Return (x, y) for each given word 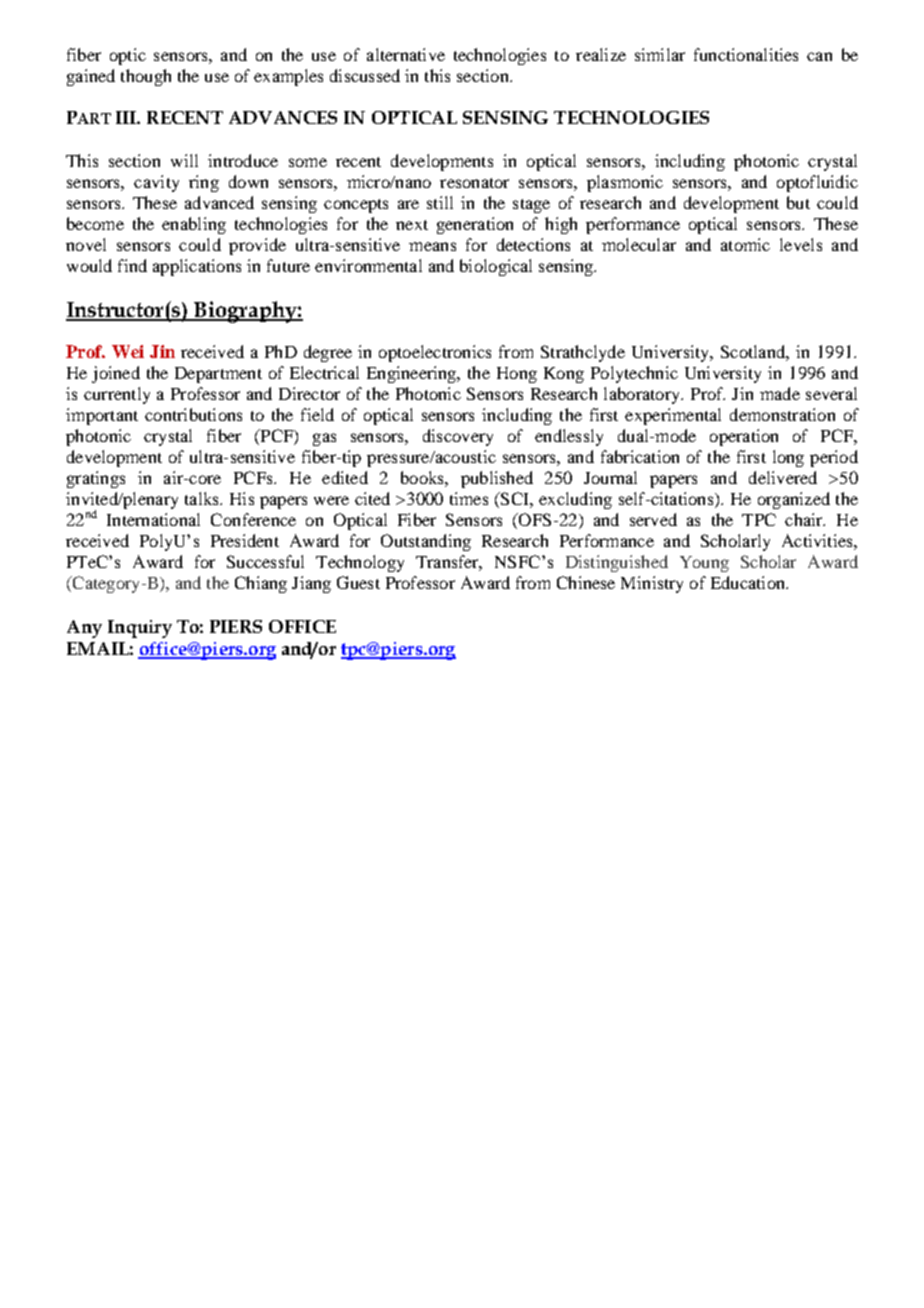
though (146, 77)
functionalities (746, 54)
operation (744, 437)
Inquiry (140, 629)
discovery (458, 437)
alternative (406, 54)
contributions (193, 414)
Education (749, 582)
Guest (358, 582)
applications (197, 267)
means (432, 246)
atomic (745, 244)
